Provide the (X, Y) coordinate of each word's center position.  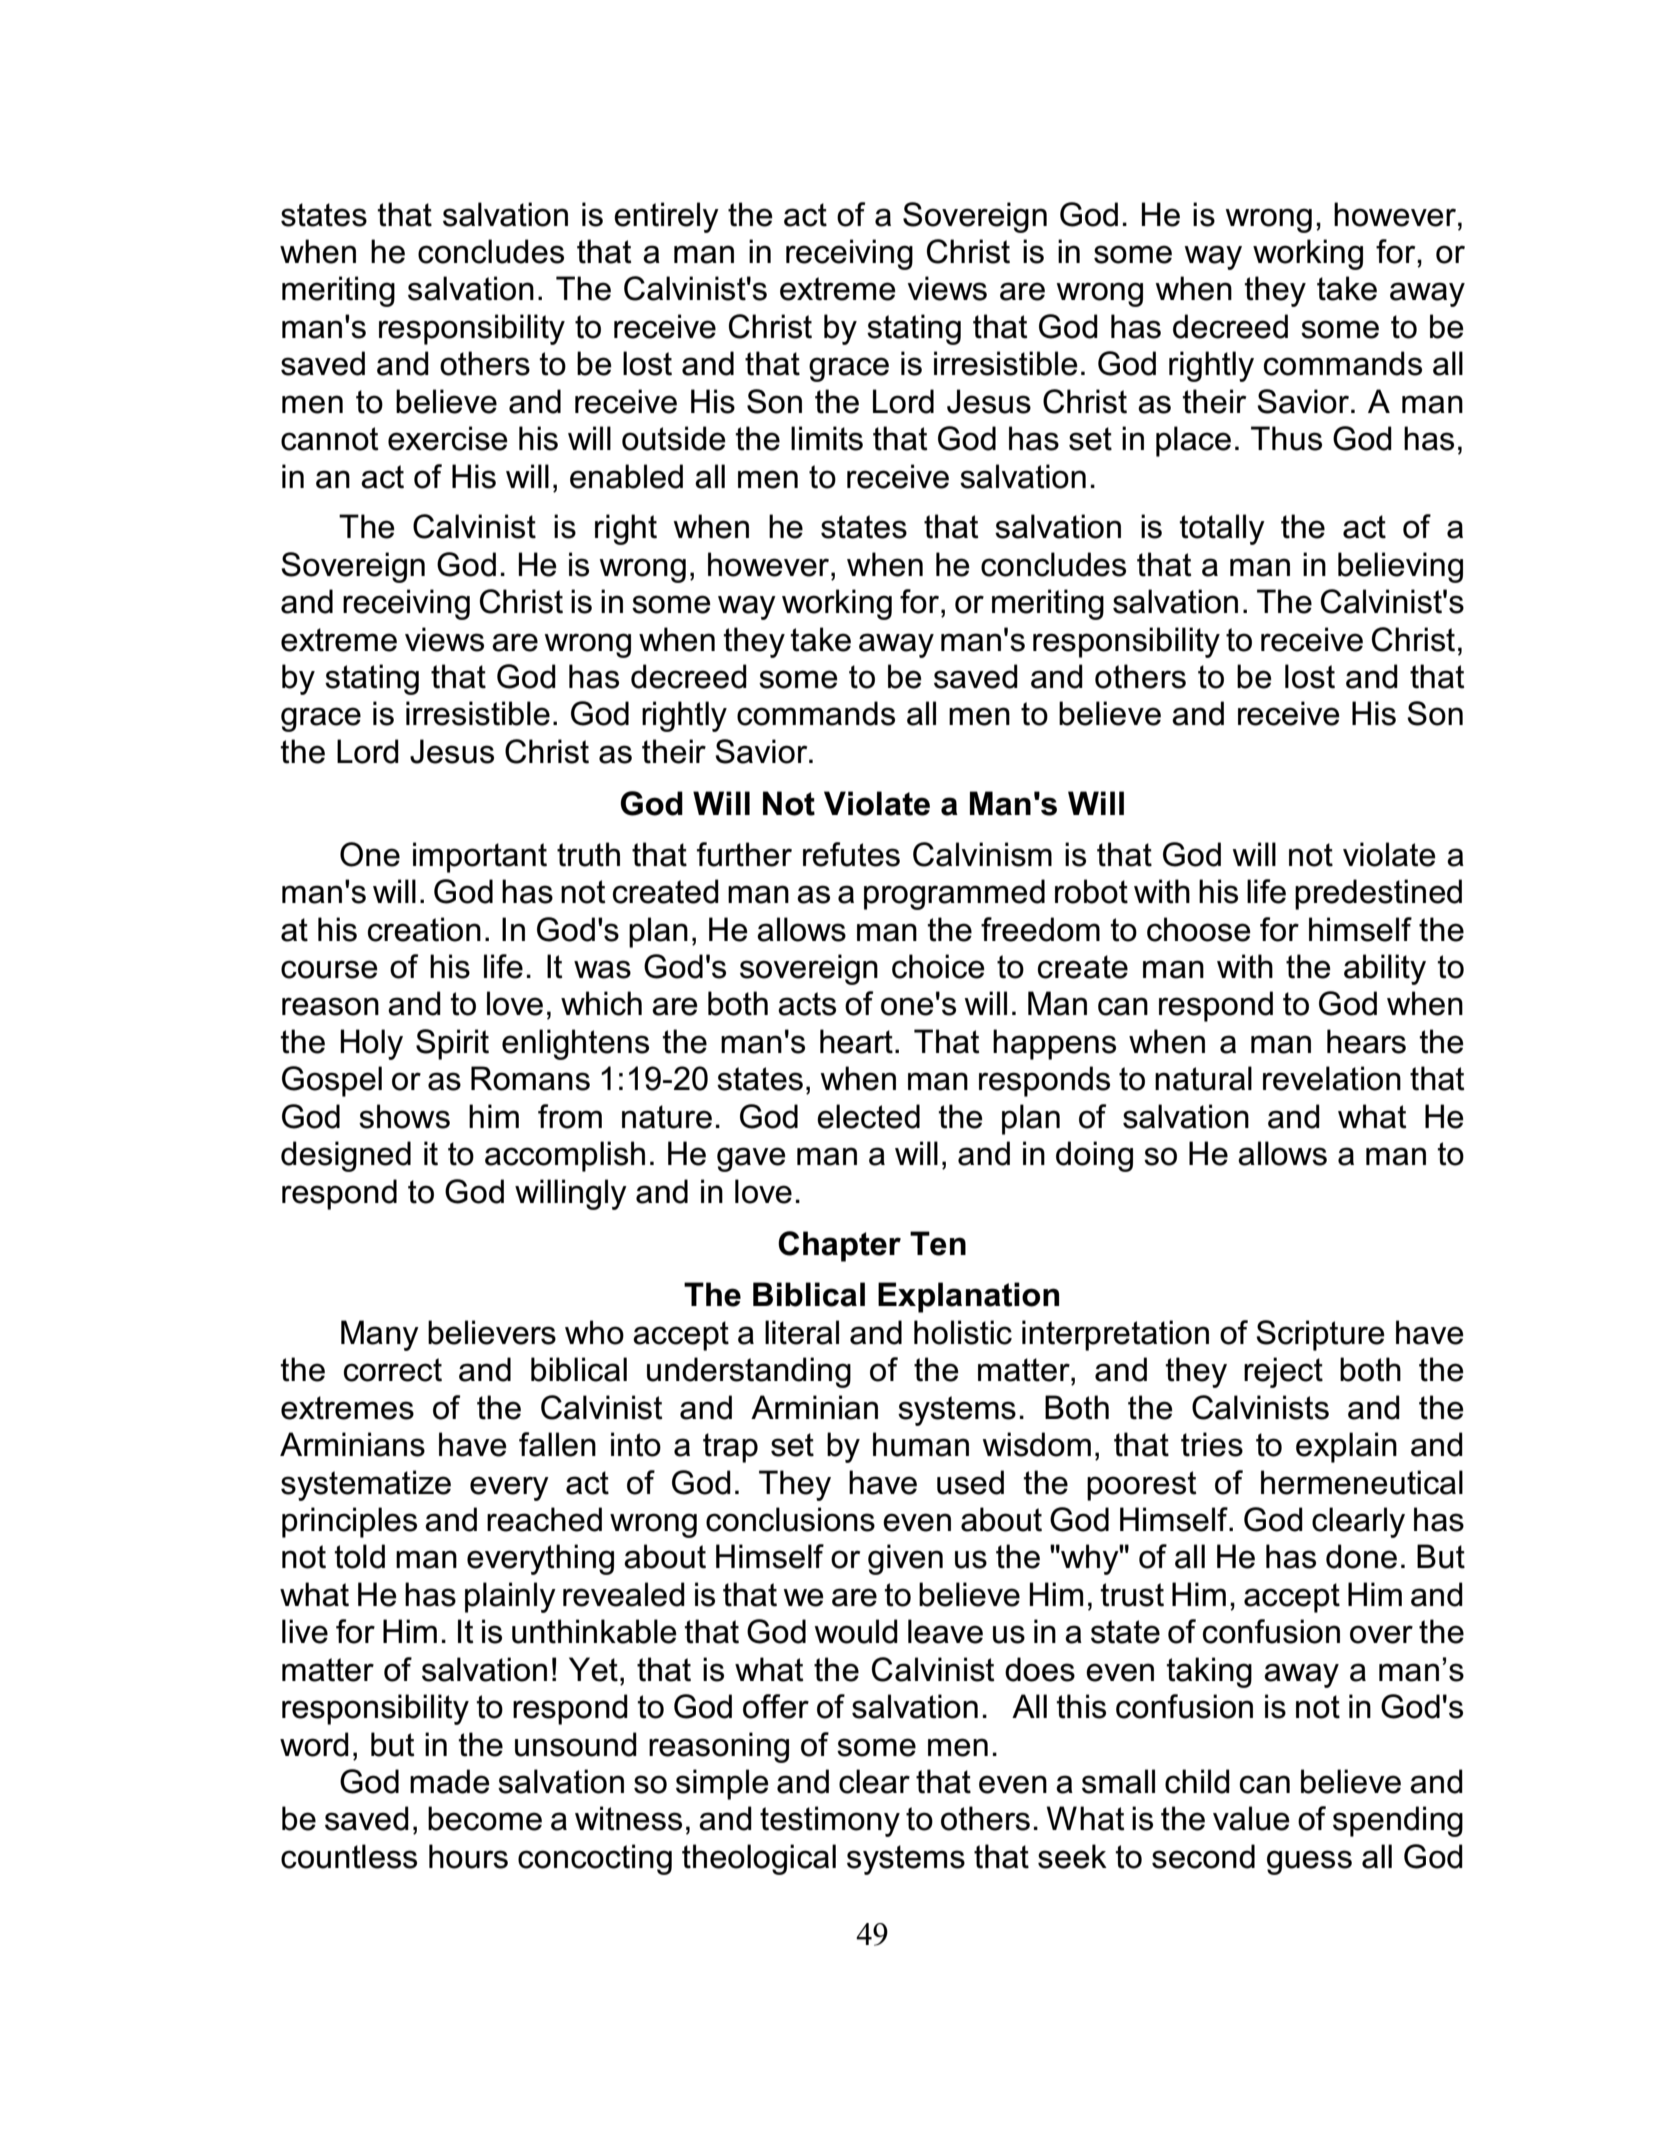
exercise (448, 438)
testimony (830, 1821)
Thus (1286, 438)
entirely (666, 217)
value (1251, 1818)
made (450, 1781)
